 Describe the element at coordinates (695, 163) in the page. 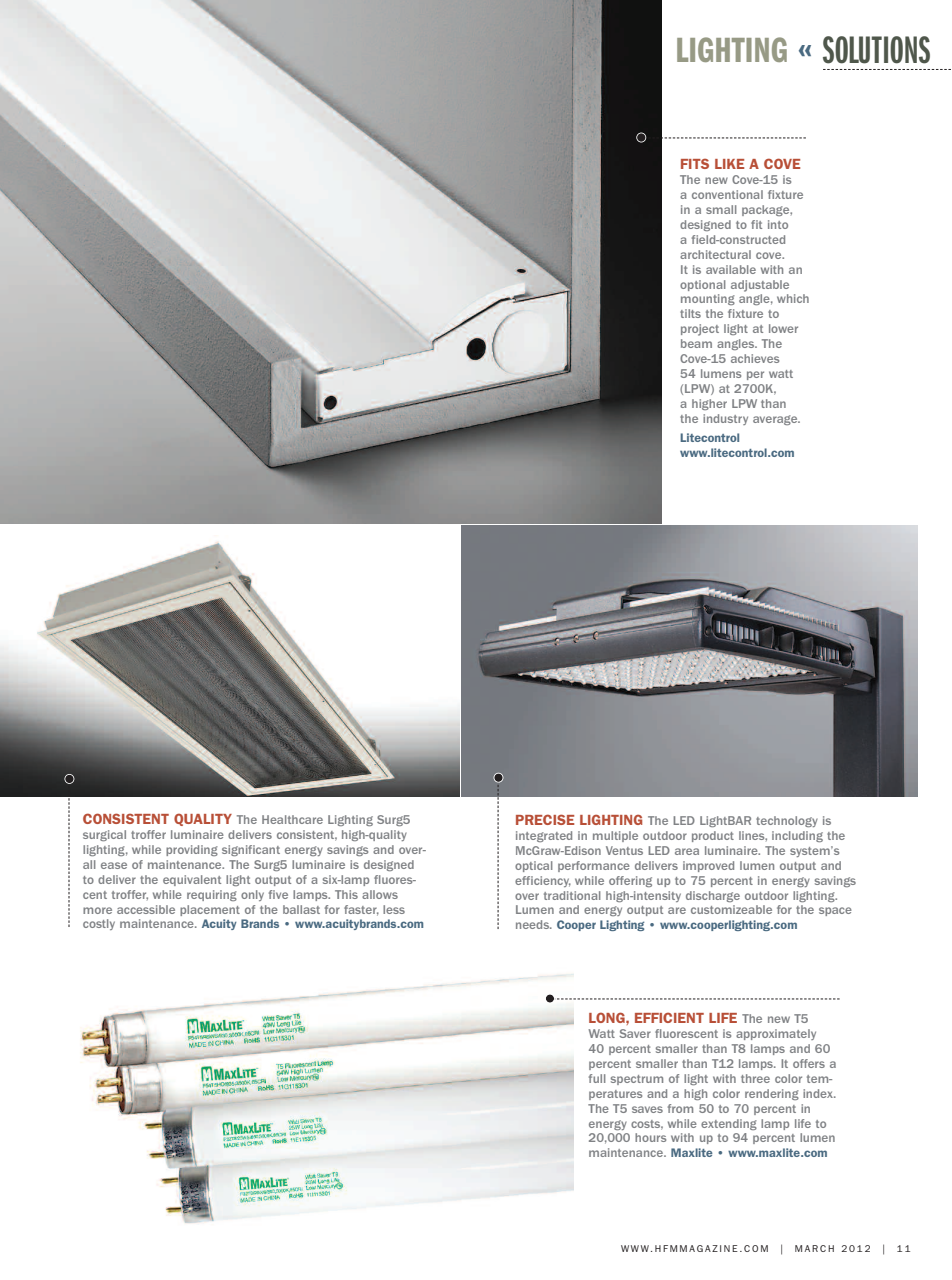

I see `FITS` at that location.
